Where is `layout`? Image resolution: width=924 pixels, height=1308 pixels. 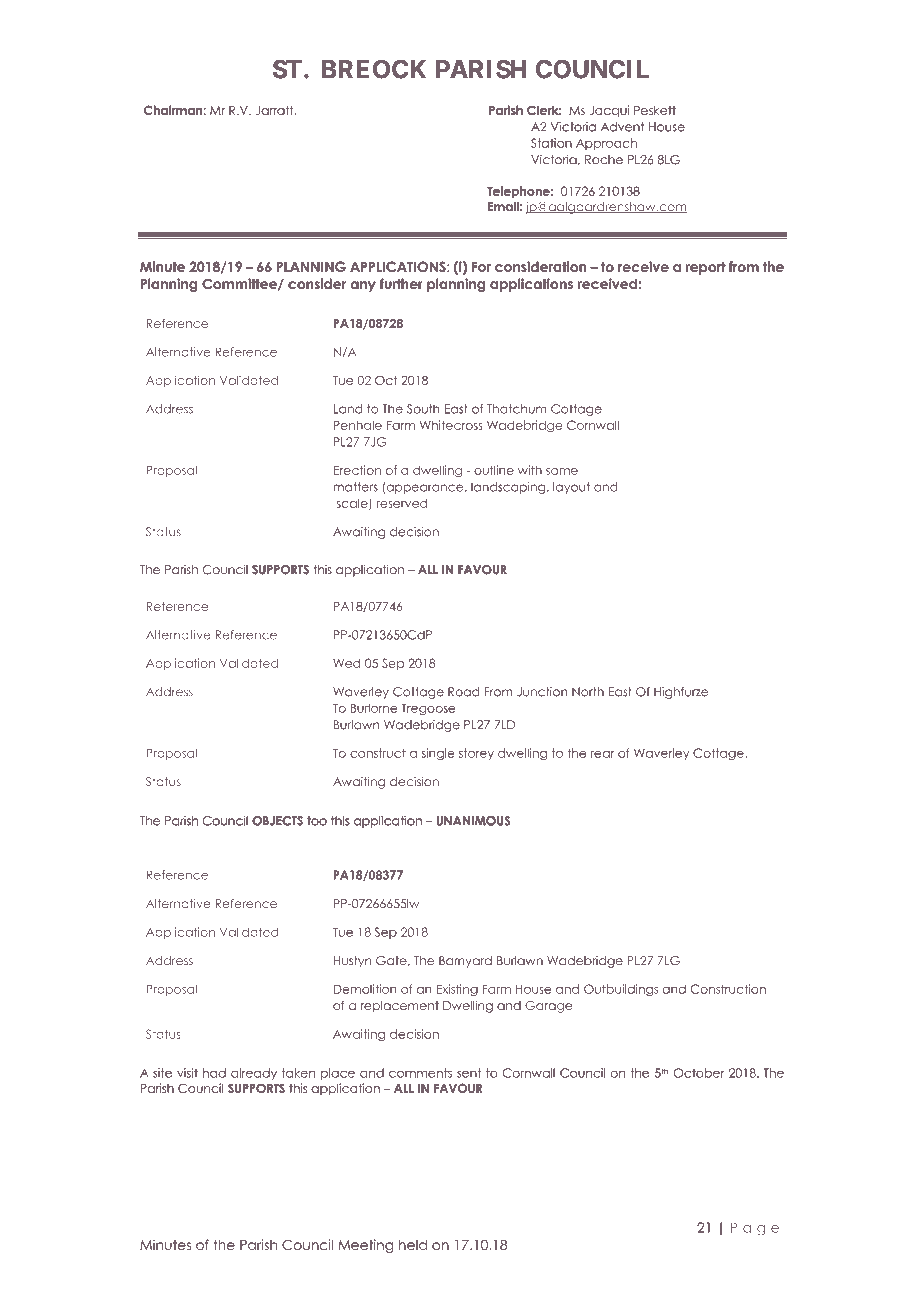 layout is located at coordinates (571, 488).
